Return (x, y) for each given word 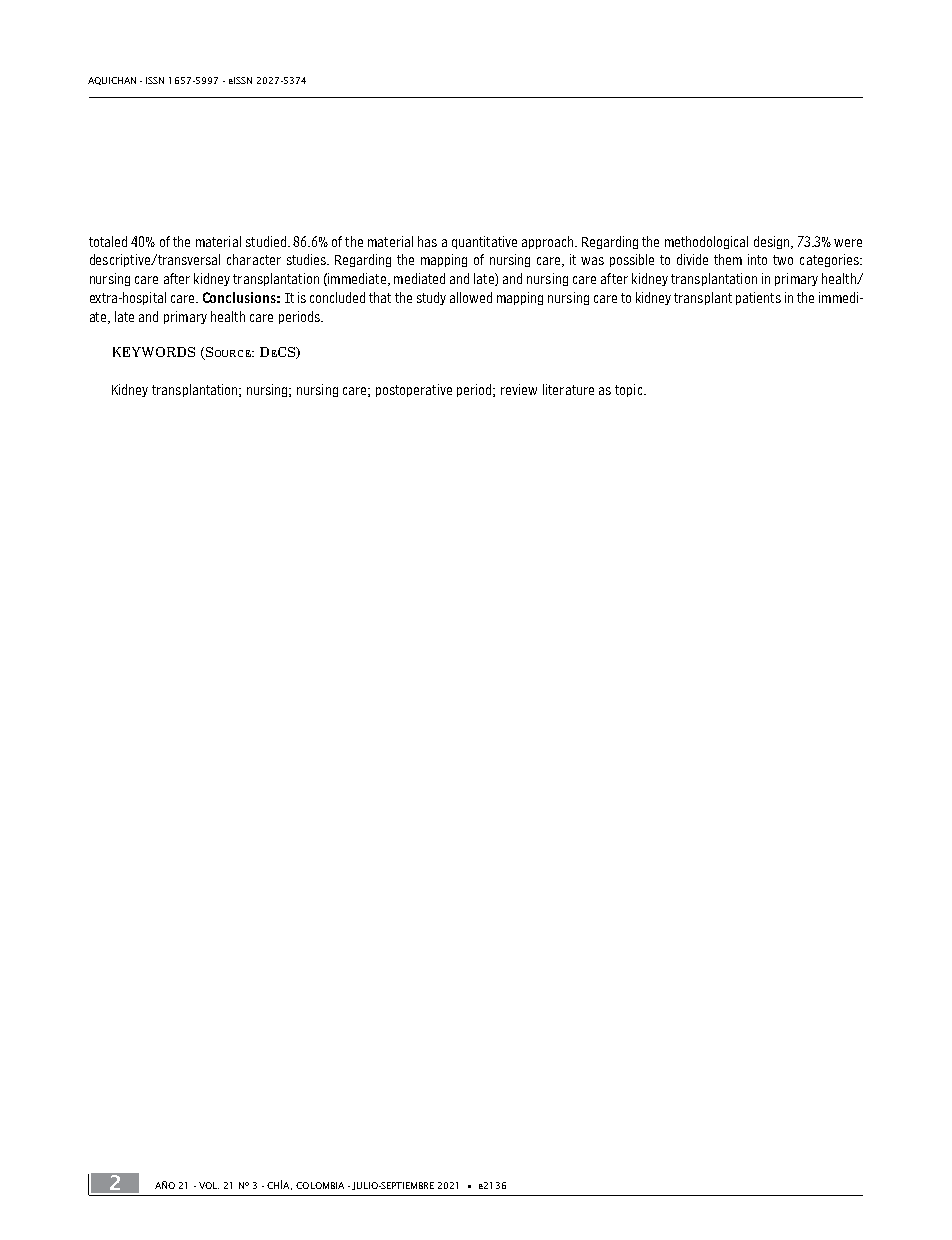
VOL (209, 1185)
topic (630, 390)
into (757, 259)
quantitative (484, 242)
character (254, 259)
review (519, 389)
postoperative (414, 390)
